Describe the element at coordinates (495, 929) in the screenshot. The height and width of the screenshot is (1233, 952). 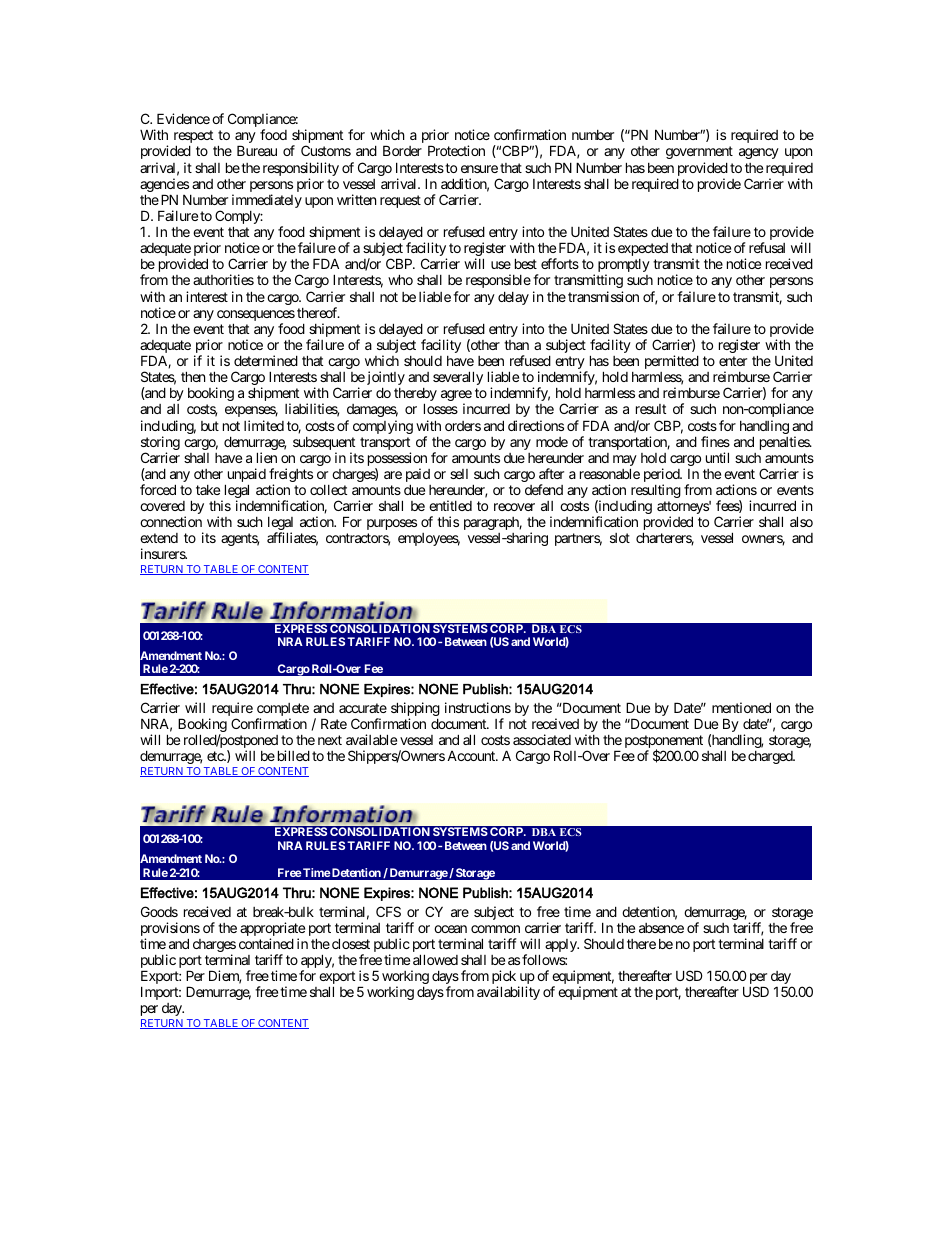
I see `common` at that location.
